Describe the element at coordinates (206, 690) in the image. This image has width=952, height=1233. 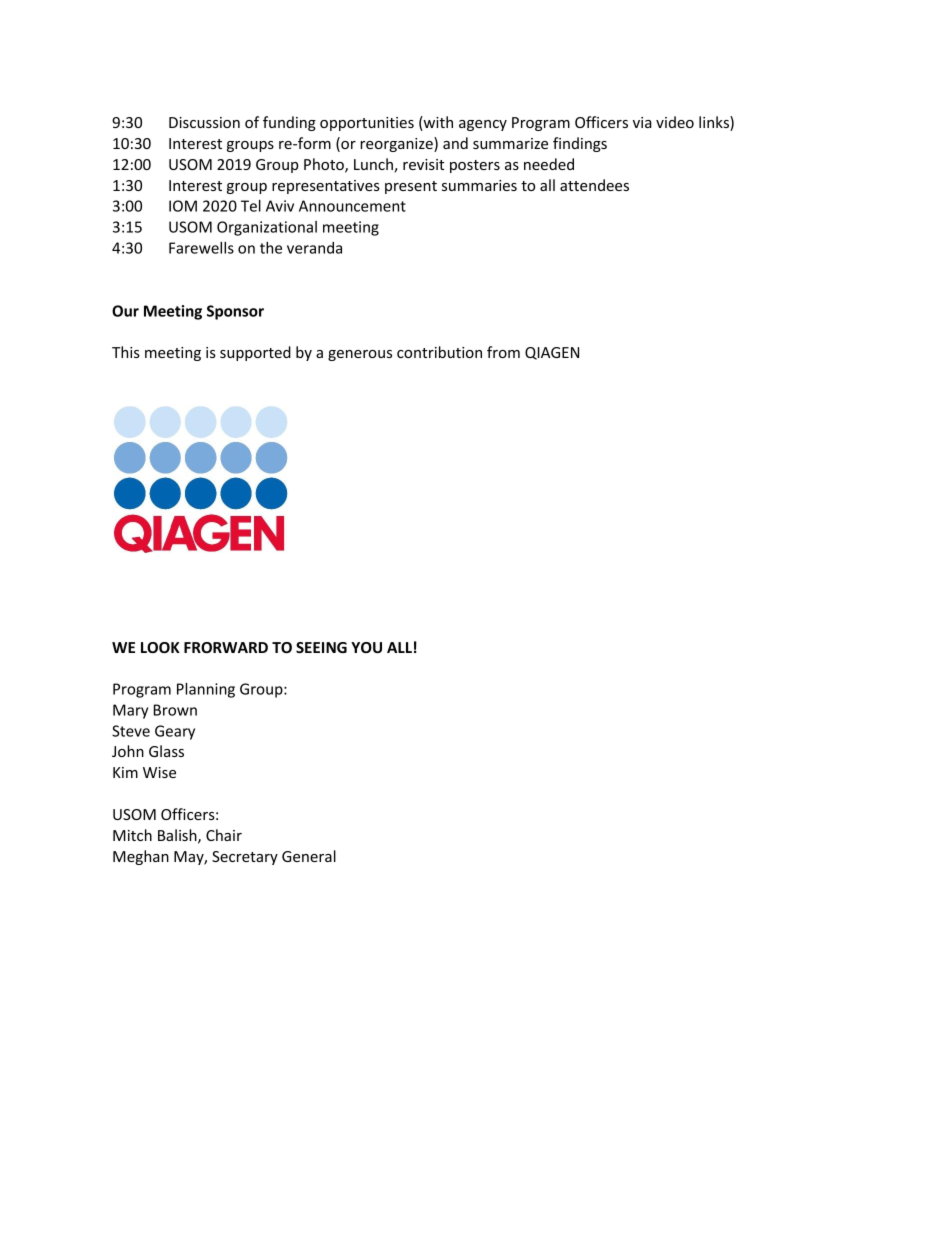
I see `Planning` at that location.
